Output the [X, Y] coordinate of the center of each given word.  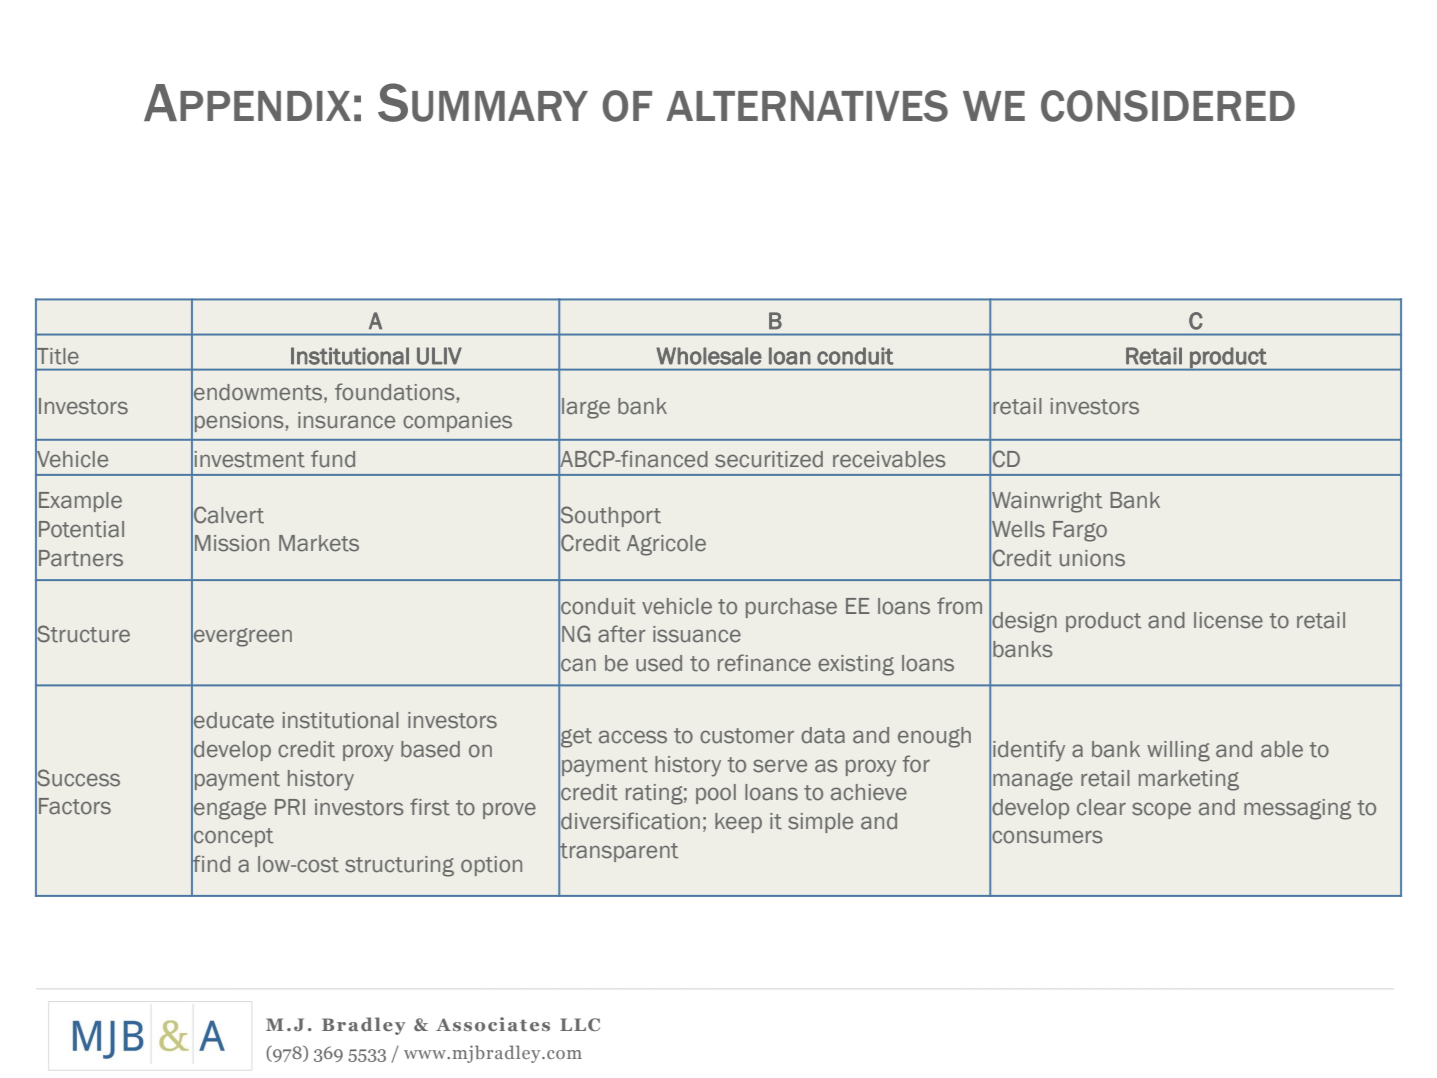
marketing [1189, 780]
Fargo [1080, 531]
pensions [239, 422]
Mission [232, 543]
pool [716, 794]
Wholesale [709, 356]
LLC [580, 1024]
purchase [791, 608]
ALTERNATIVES [807, 106]
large [586, 408]
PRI [290, 807]
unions [1092, 558]
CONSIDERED [1168, 106]
